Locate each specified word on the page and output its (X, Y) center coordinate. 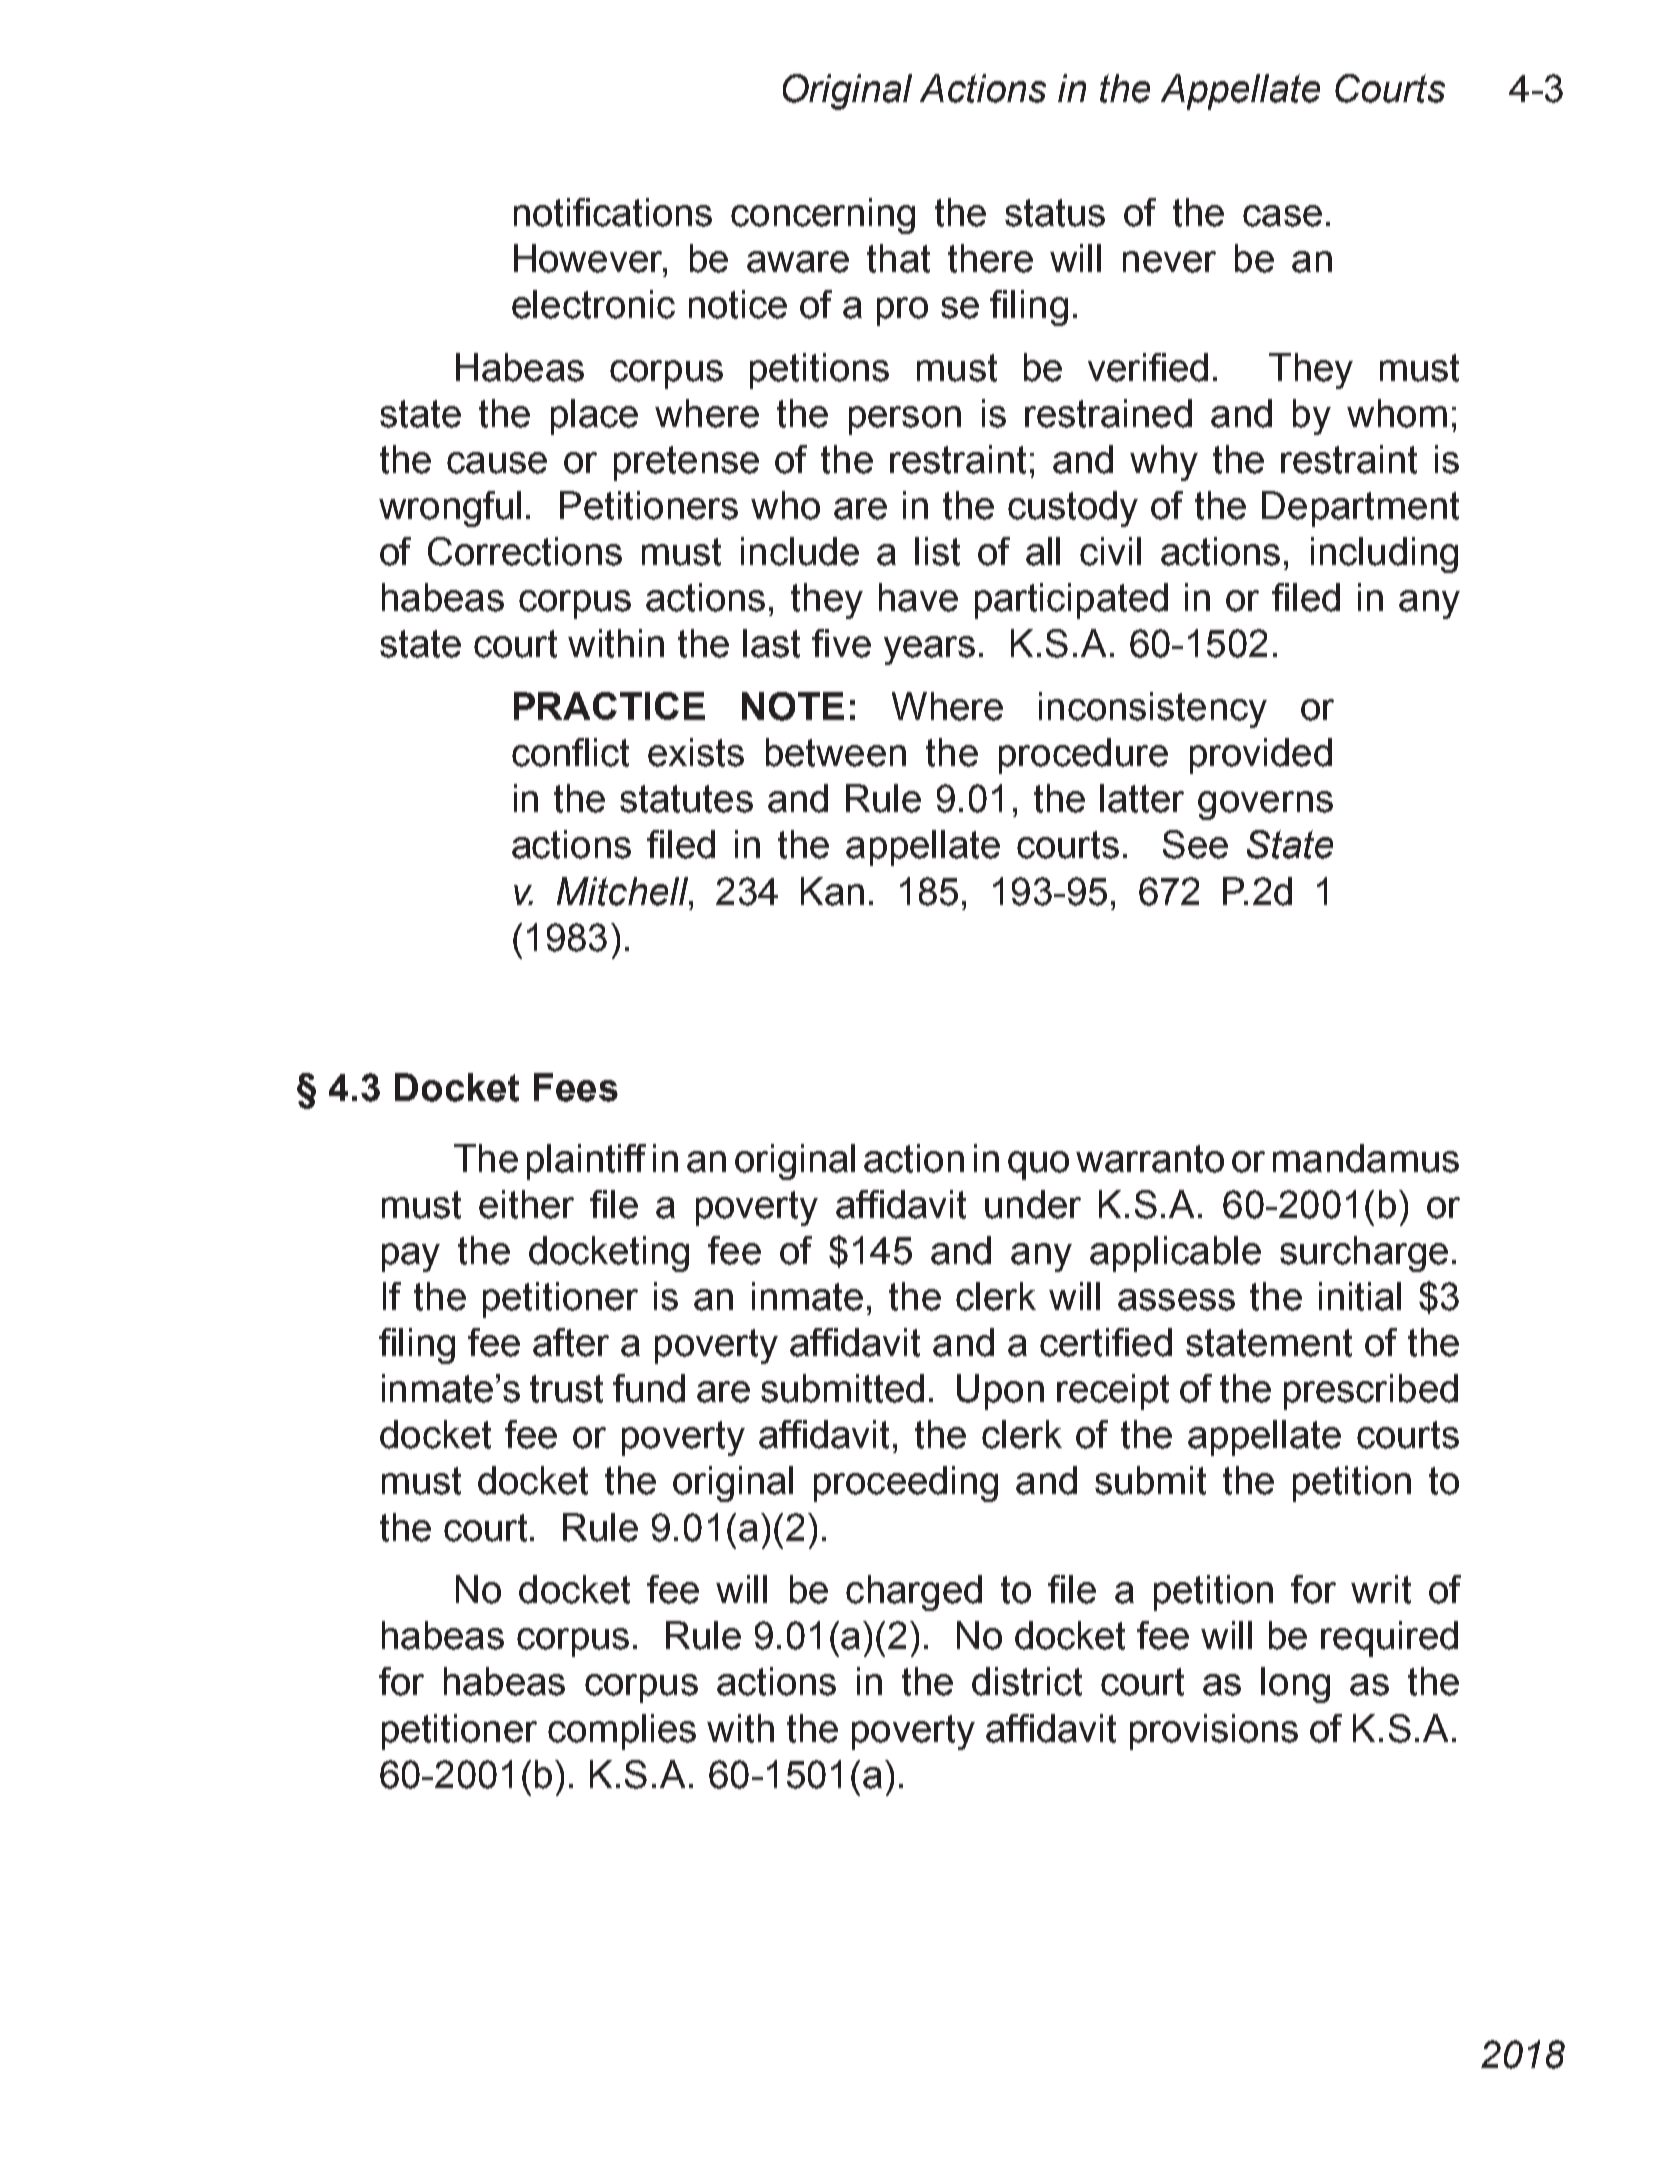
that (898, 258)
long (1295, 1685)
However (589, 258)
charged (914, 1593)
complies (622, 1732)
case (1282, 216)
